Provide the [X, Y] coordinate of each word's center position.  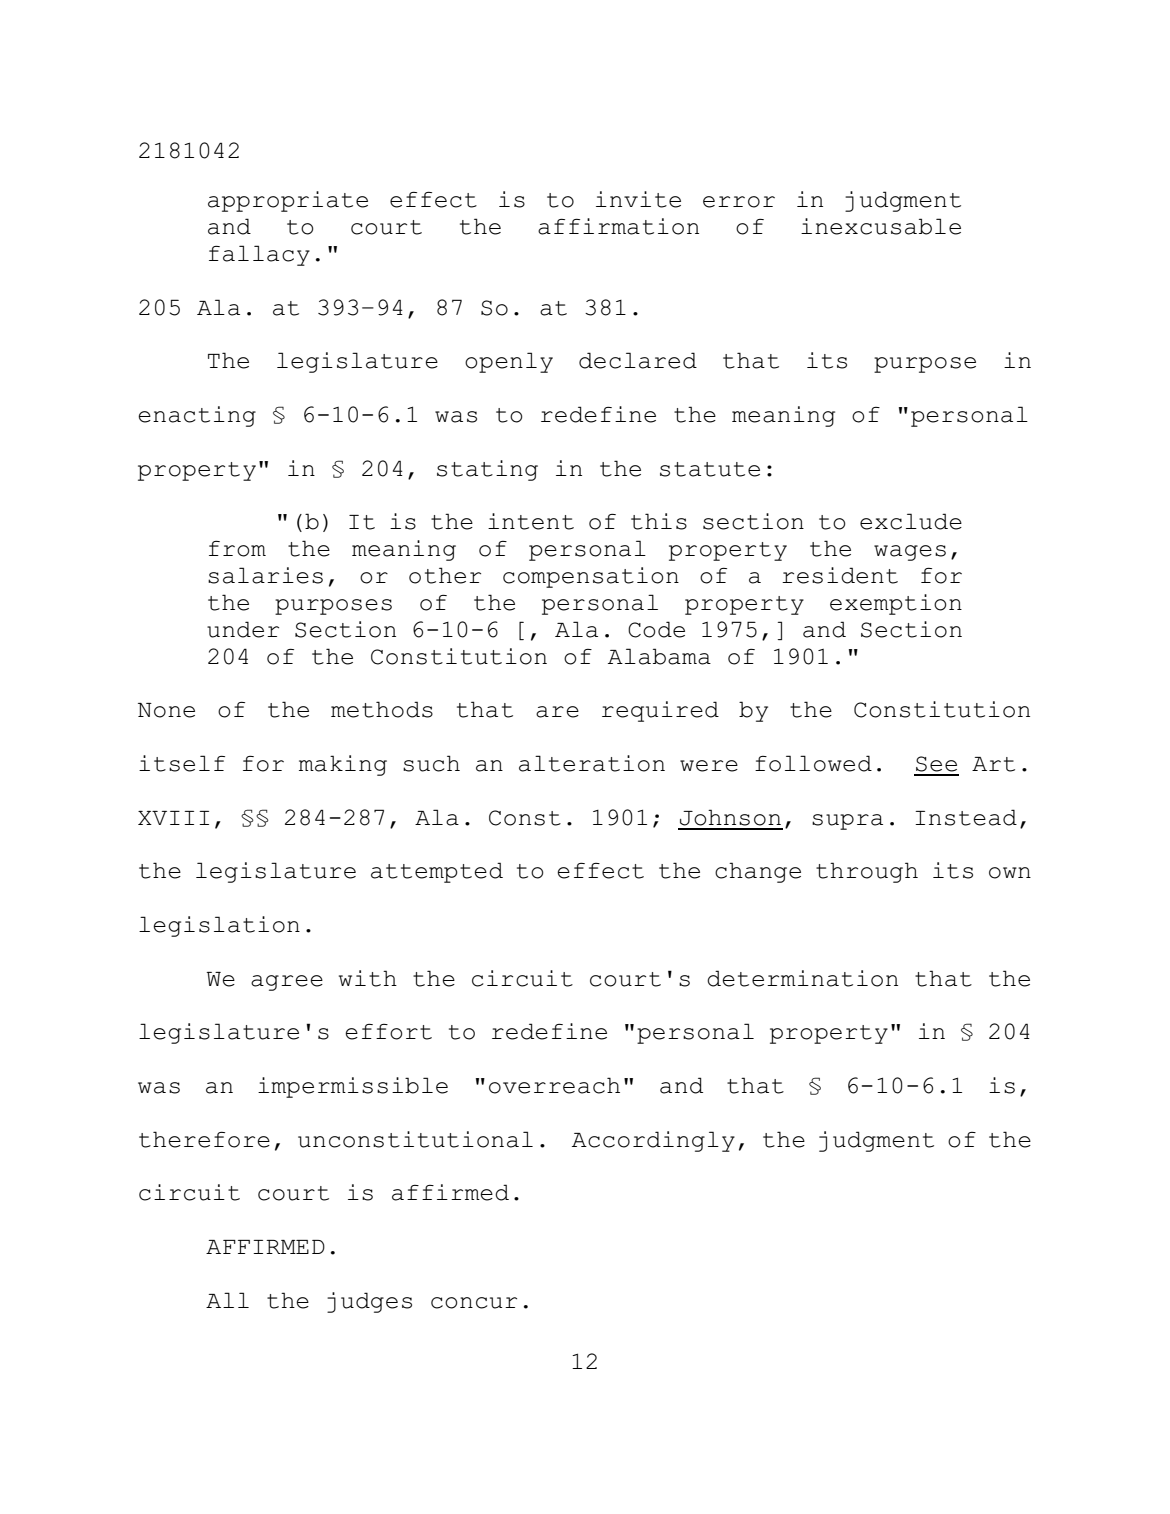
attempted [437, 872]
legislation [219, 926]
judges [369, 1302]
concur [474, 1303]
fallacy [259, 255]
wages [910, 553]
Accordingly [653, 1141]
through [867, 872]
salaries [265, 575]
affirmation [618, 226]
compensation [591, 577]
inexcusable [881, 226]
